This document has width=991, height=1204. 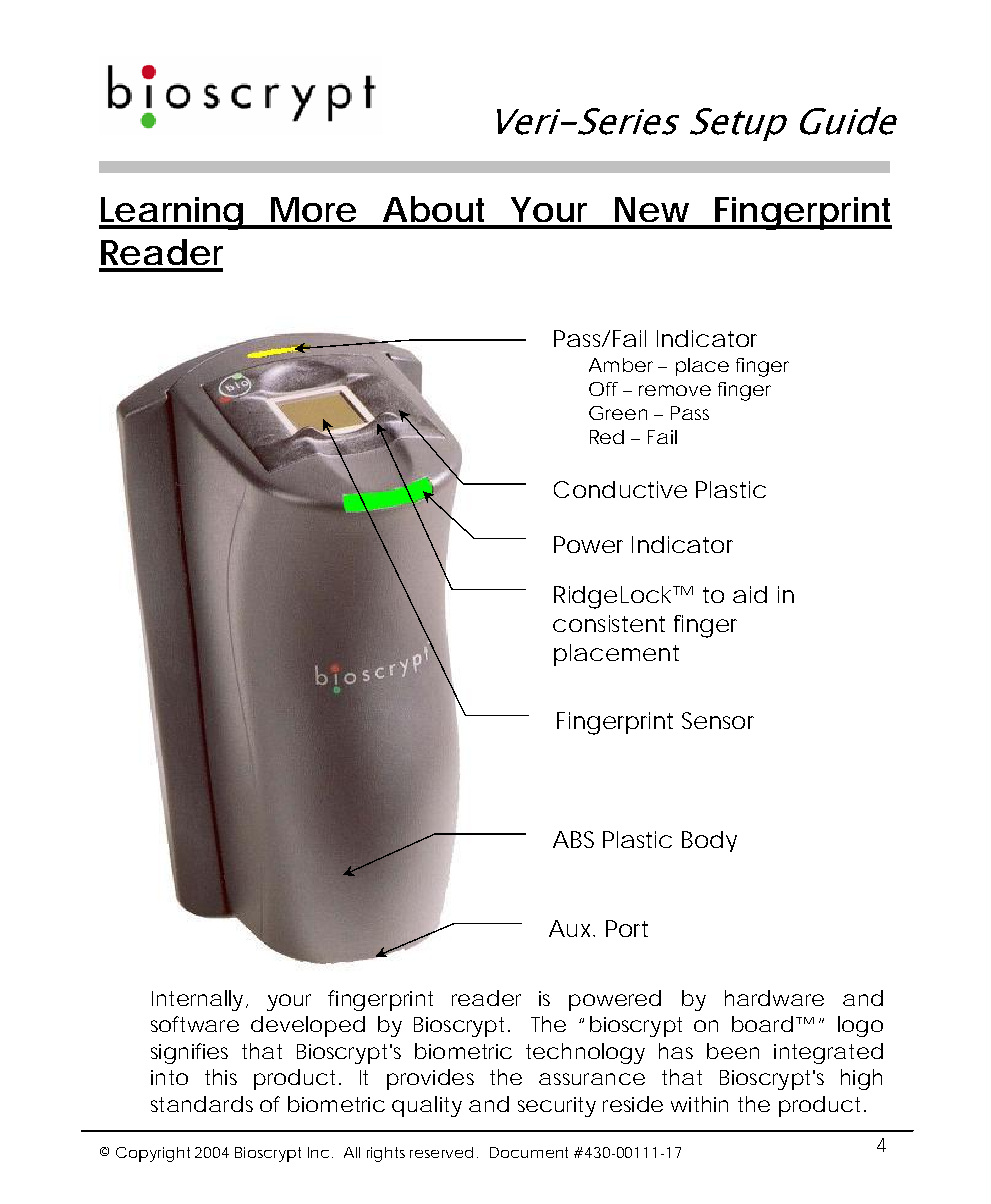 What do you see at coordinates (609, 623) in the document?
I see `consistent` at bounding box center [609, 623].
